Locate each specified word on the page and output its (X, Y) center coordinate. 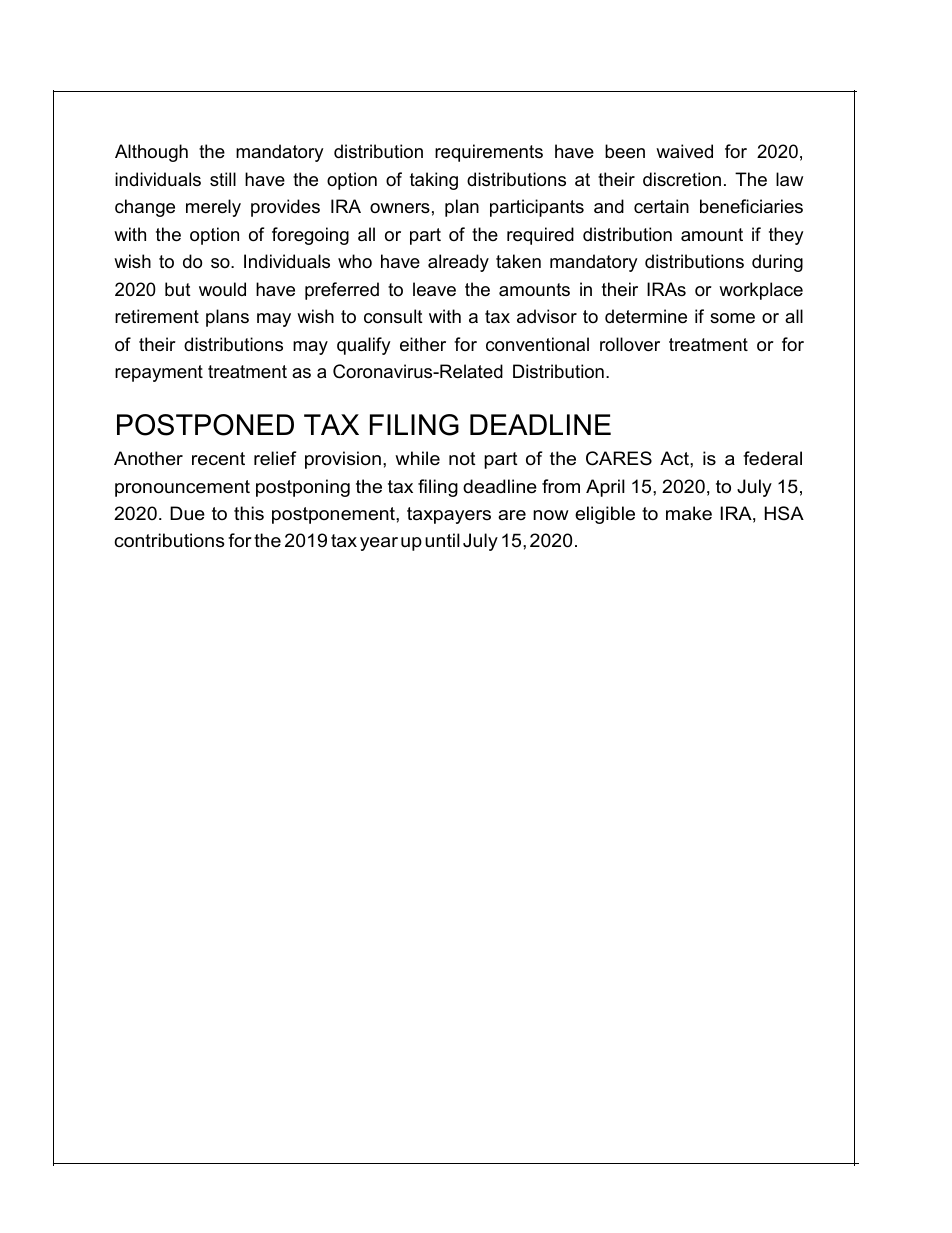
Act (675, 458)
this (249, 513)
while (417, 458)
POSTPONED (205, 425)
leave (434, 289)
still (223, 179)
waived (684, 151)
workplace (761, 291)
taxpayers (449, 515)
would (222, 289)
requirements (489, 153)
